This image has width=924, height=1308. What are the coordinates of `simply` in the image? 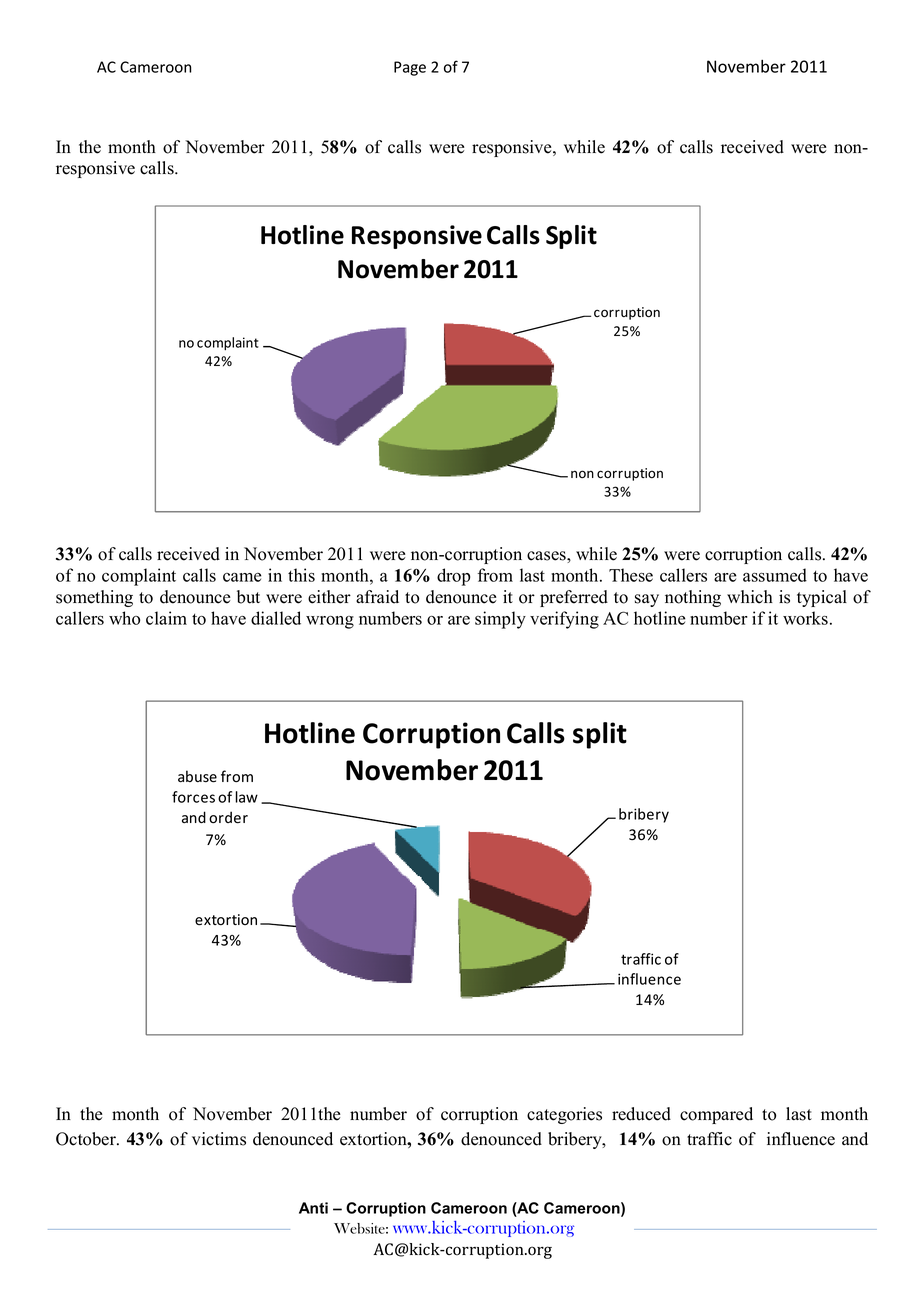 It's located at (500, 620).
